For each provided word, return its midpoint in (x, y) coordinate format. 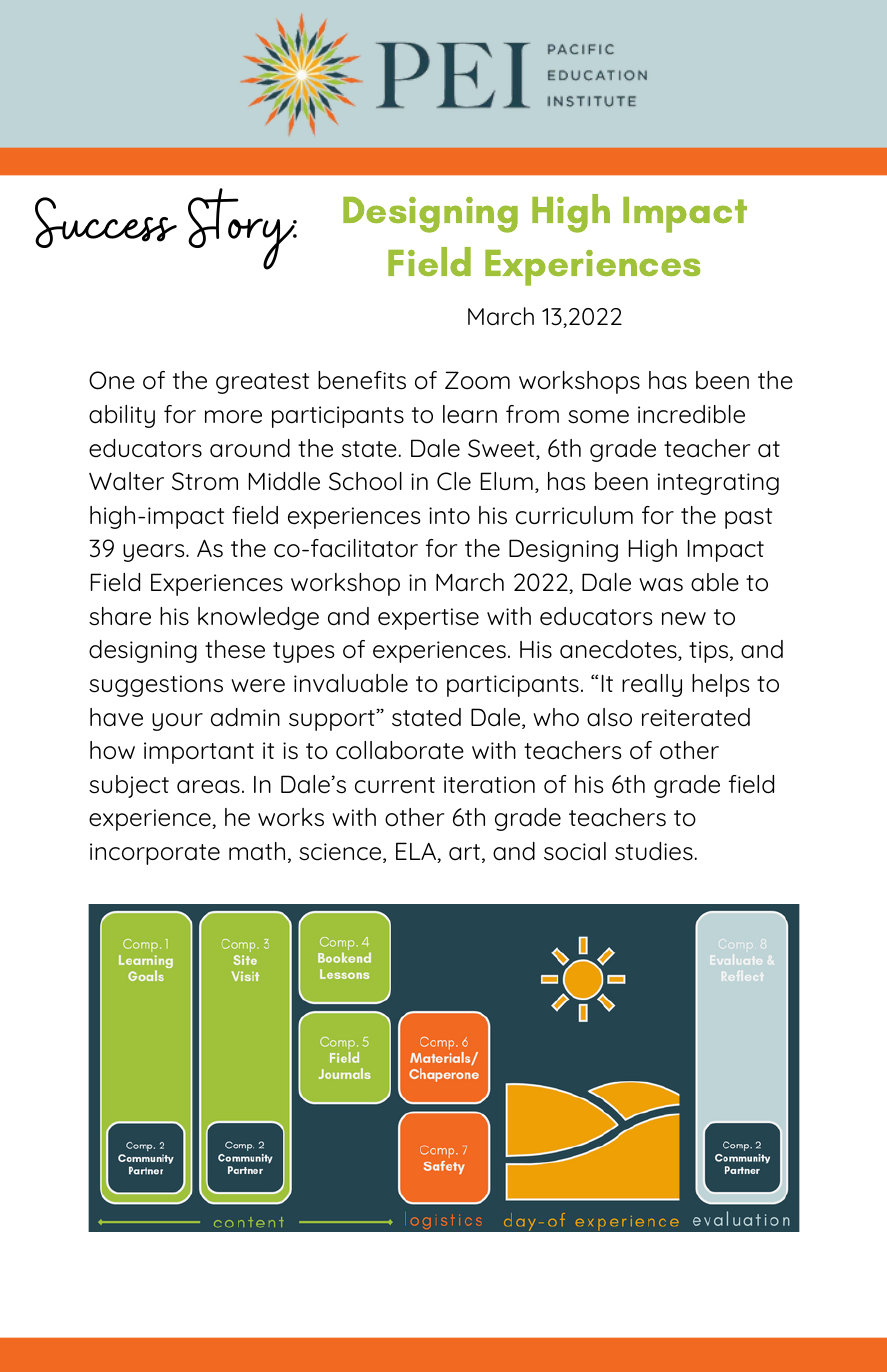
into (449, 516)
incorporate (155, 854)
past (748, 518)
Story (242, 229)
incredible (691, 414)
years (155, 553)
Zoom (477, 380)
